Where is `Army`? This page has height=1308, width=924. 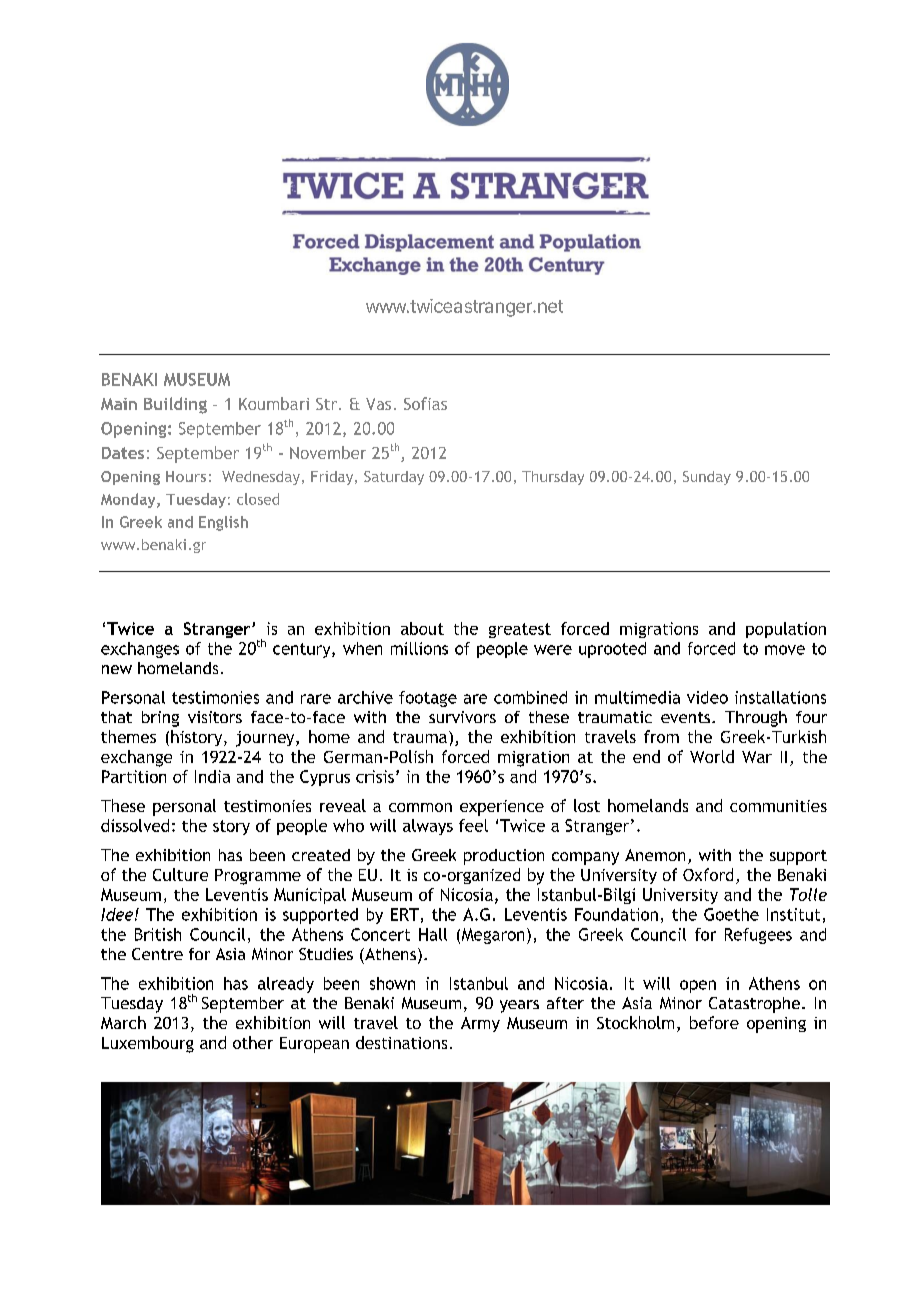
Army is located at coordinates (480, 1024).
